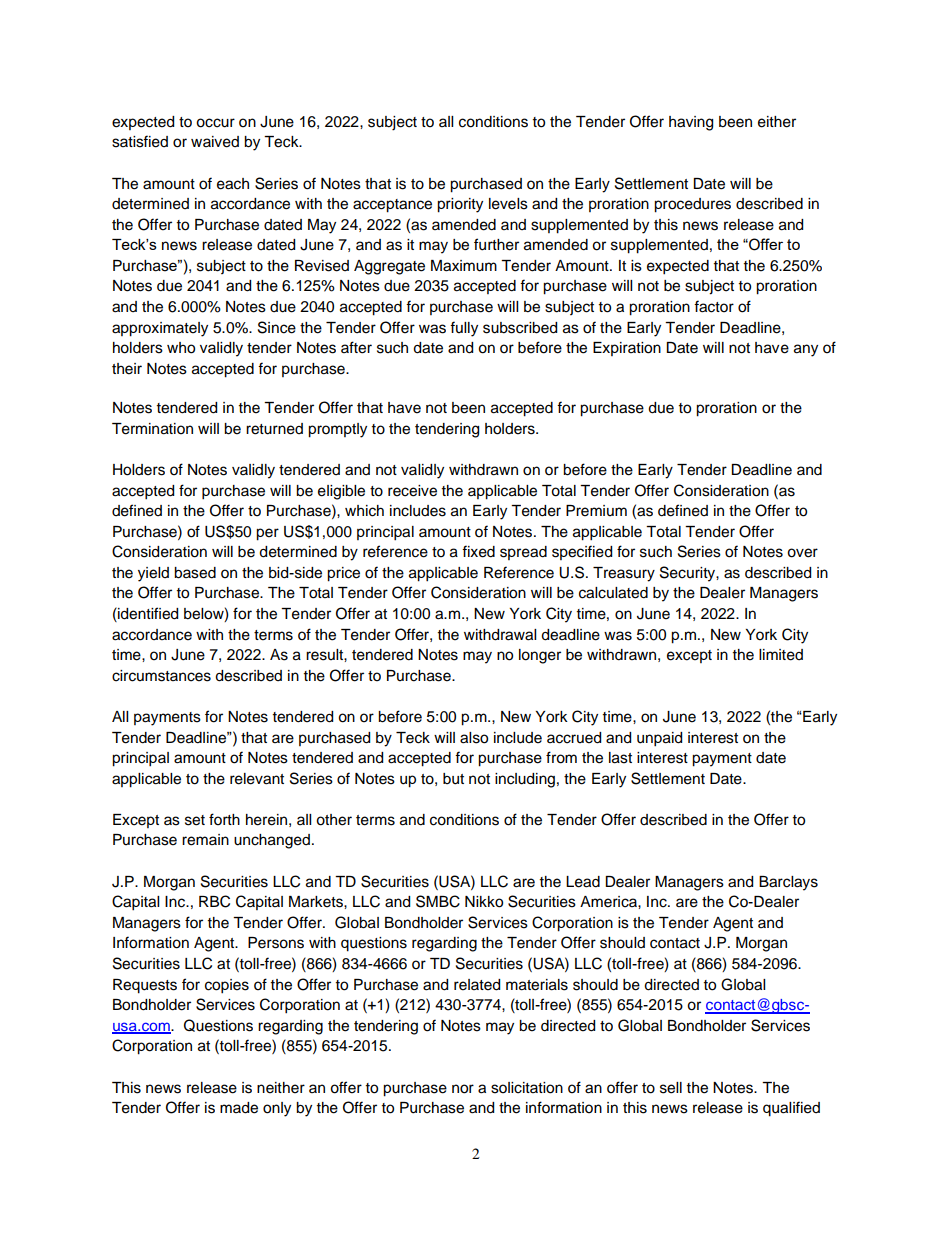  I want to click on Nikko, so click(484, 902).
